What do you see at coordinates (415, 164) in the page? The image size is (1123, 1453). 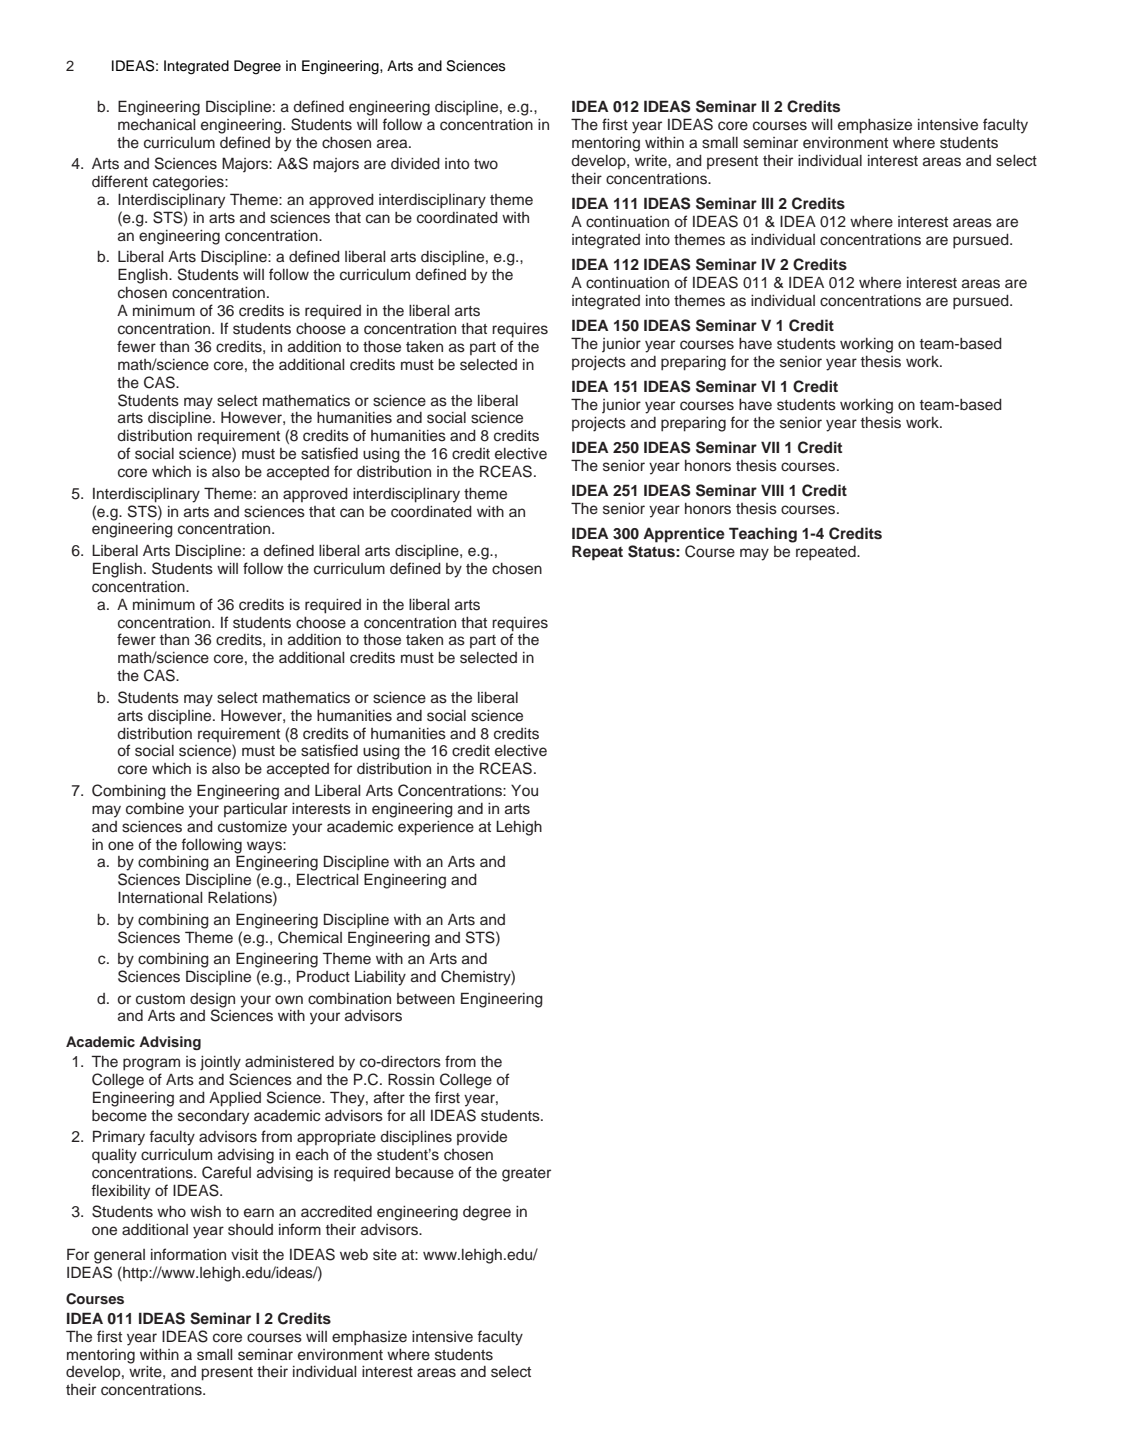 I see `divided` at bounding box center [415, 164].
